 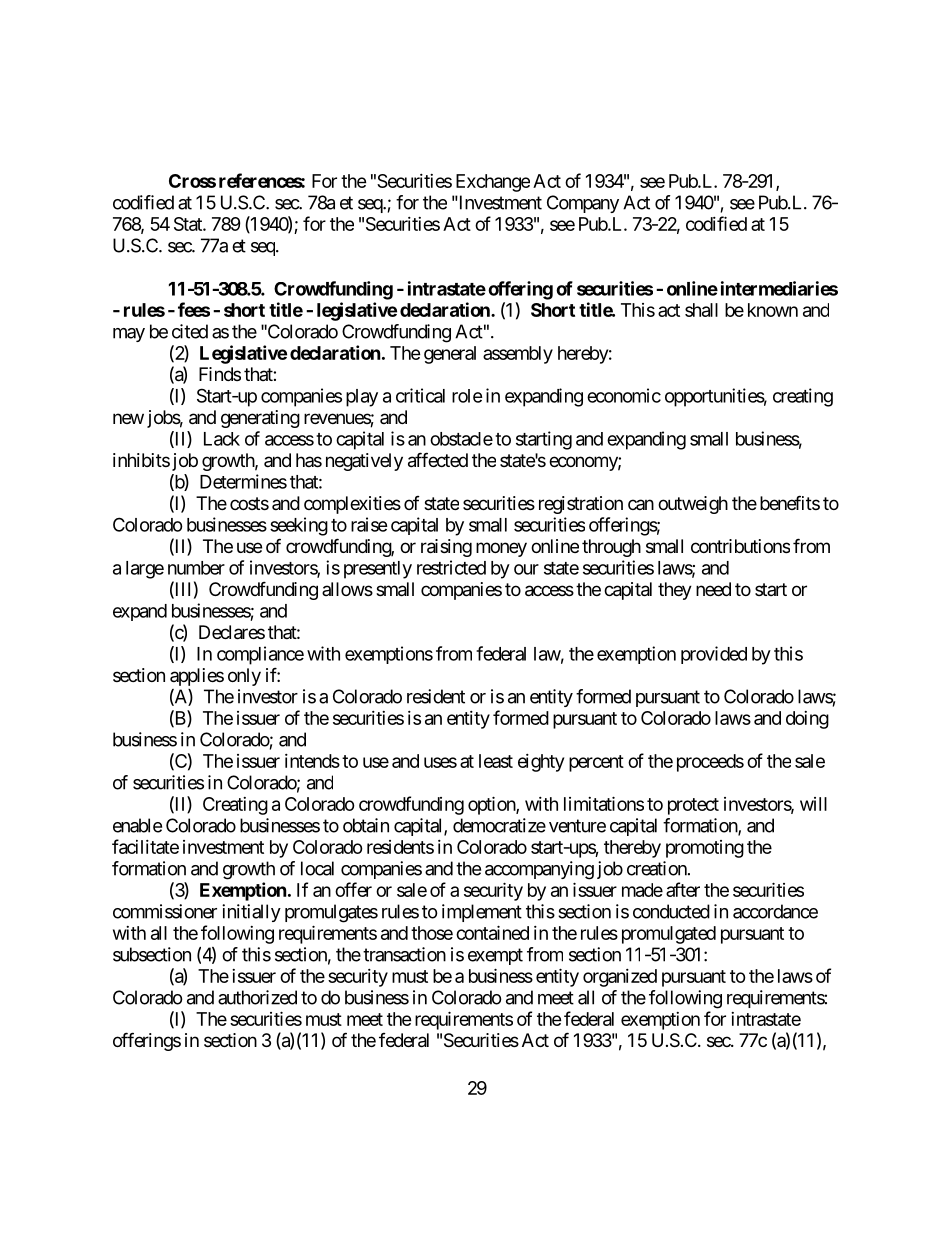 What do you see at coordinates (773, 310) in the screenshot?
I see `known` at bounding box center [773, 310].
